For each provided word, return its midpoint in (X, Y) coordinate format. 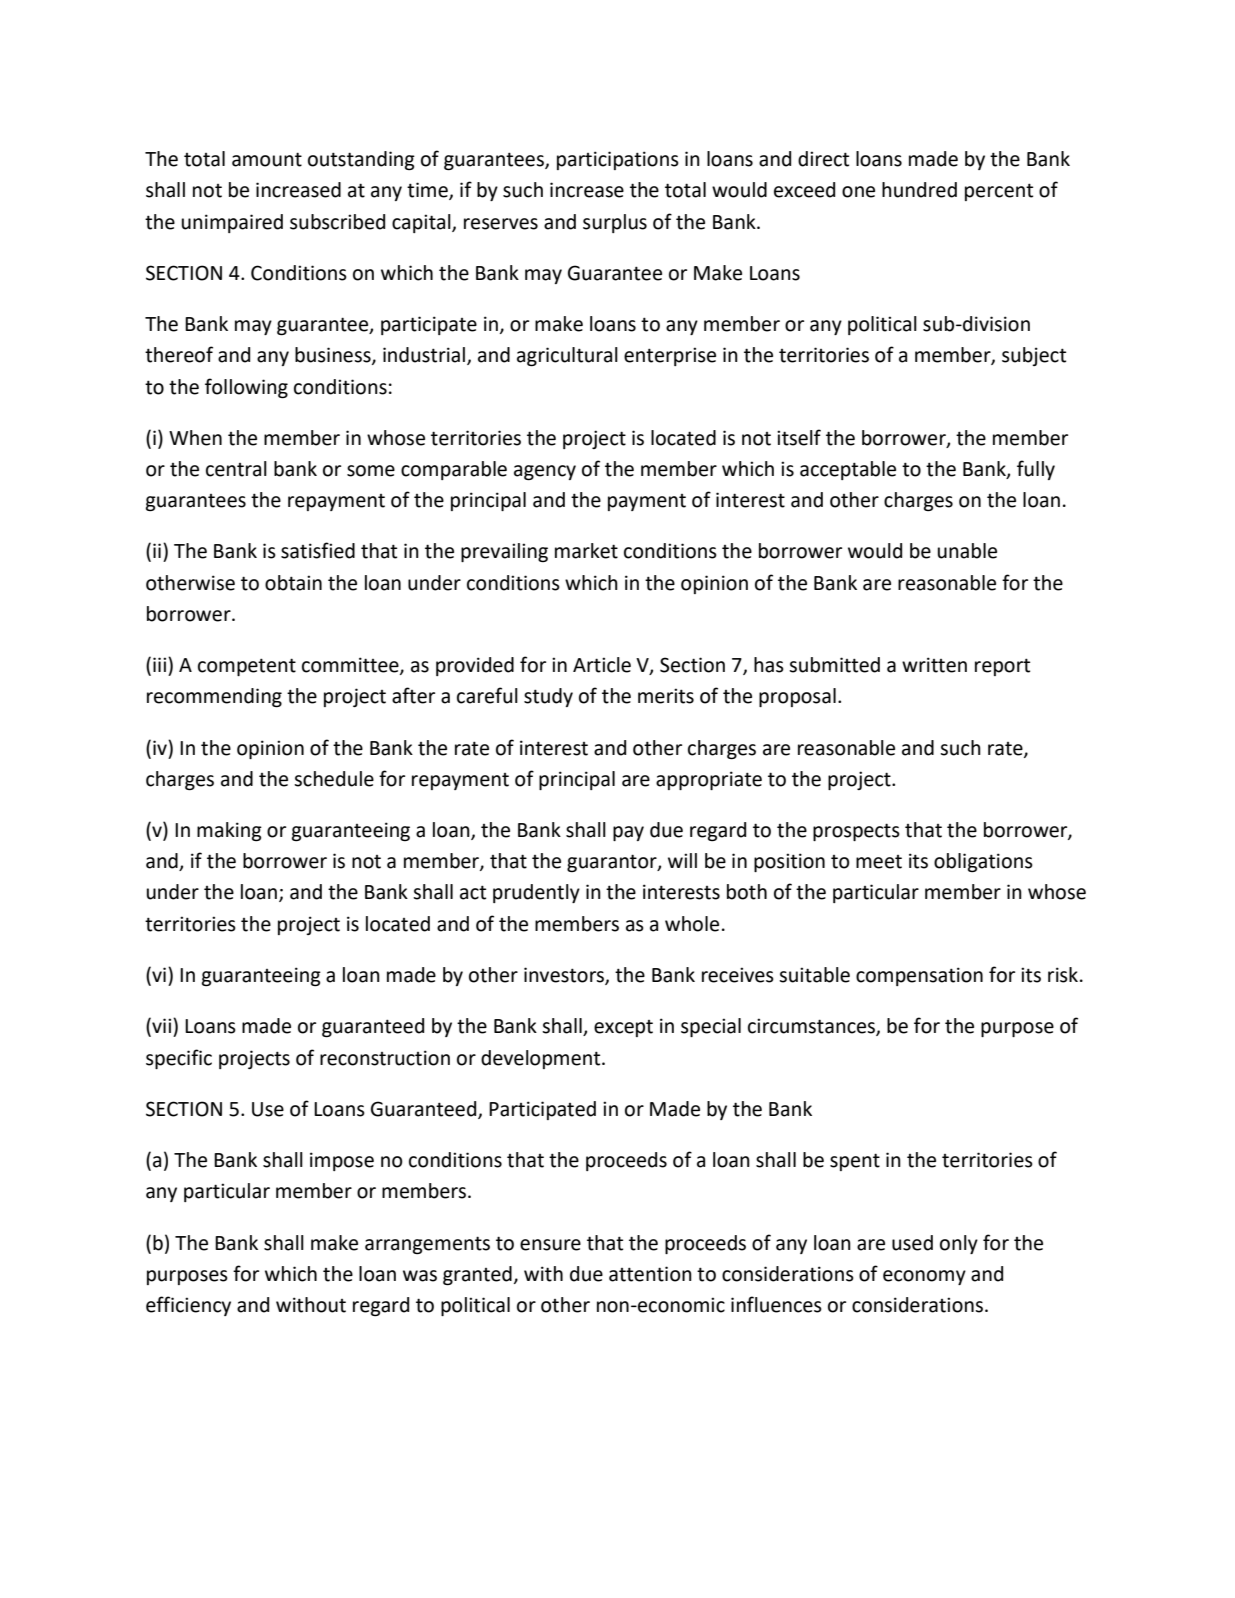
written (934, 665)
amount (267, 159)
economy (924, 1277)
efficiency (188, 1306)
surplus (615, 223)
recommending (214, 697)
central (236, 469)
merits (666, 696)
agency (545, 472)
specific (179, 1059)
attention (650, 1274)
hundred (919, 190)
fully (1036, 470)
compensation (919, 976)
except (623, 1028)
